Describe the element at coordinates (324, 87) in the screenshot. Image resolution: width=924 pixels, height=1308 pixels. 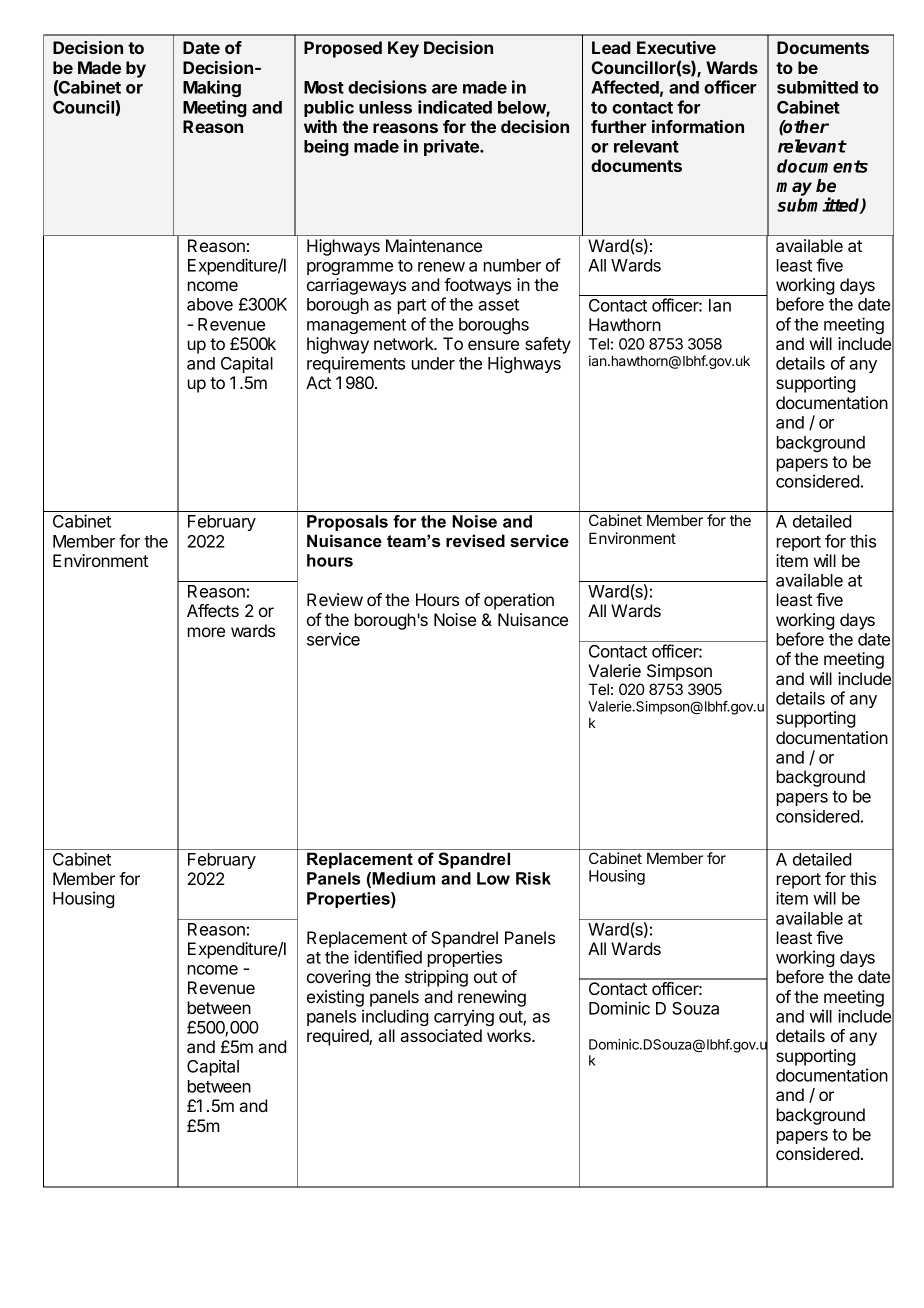
I see `Most` at that location.
